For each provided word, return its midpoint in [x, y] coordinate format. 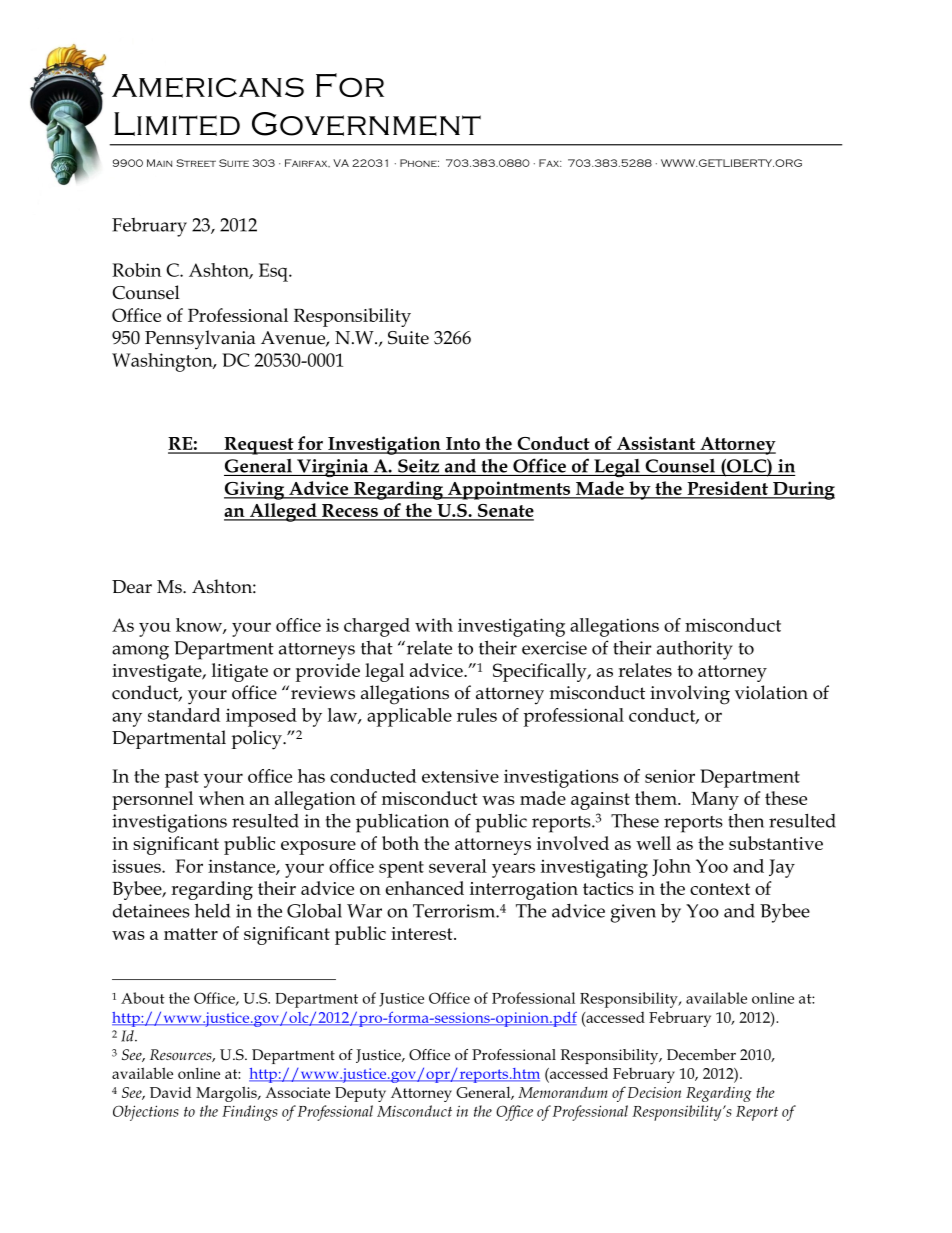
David [170, 1092]
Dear [132, 587]
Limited [177, 124]
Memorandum [563, 1092]
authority [695, 650]
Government [366, 124]
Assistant [656, 444]
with [434, 625]
